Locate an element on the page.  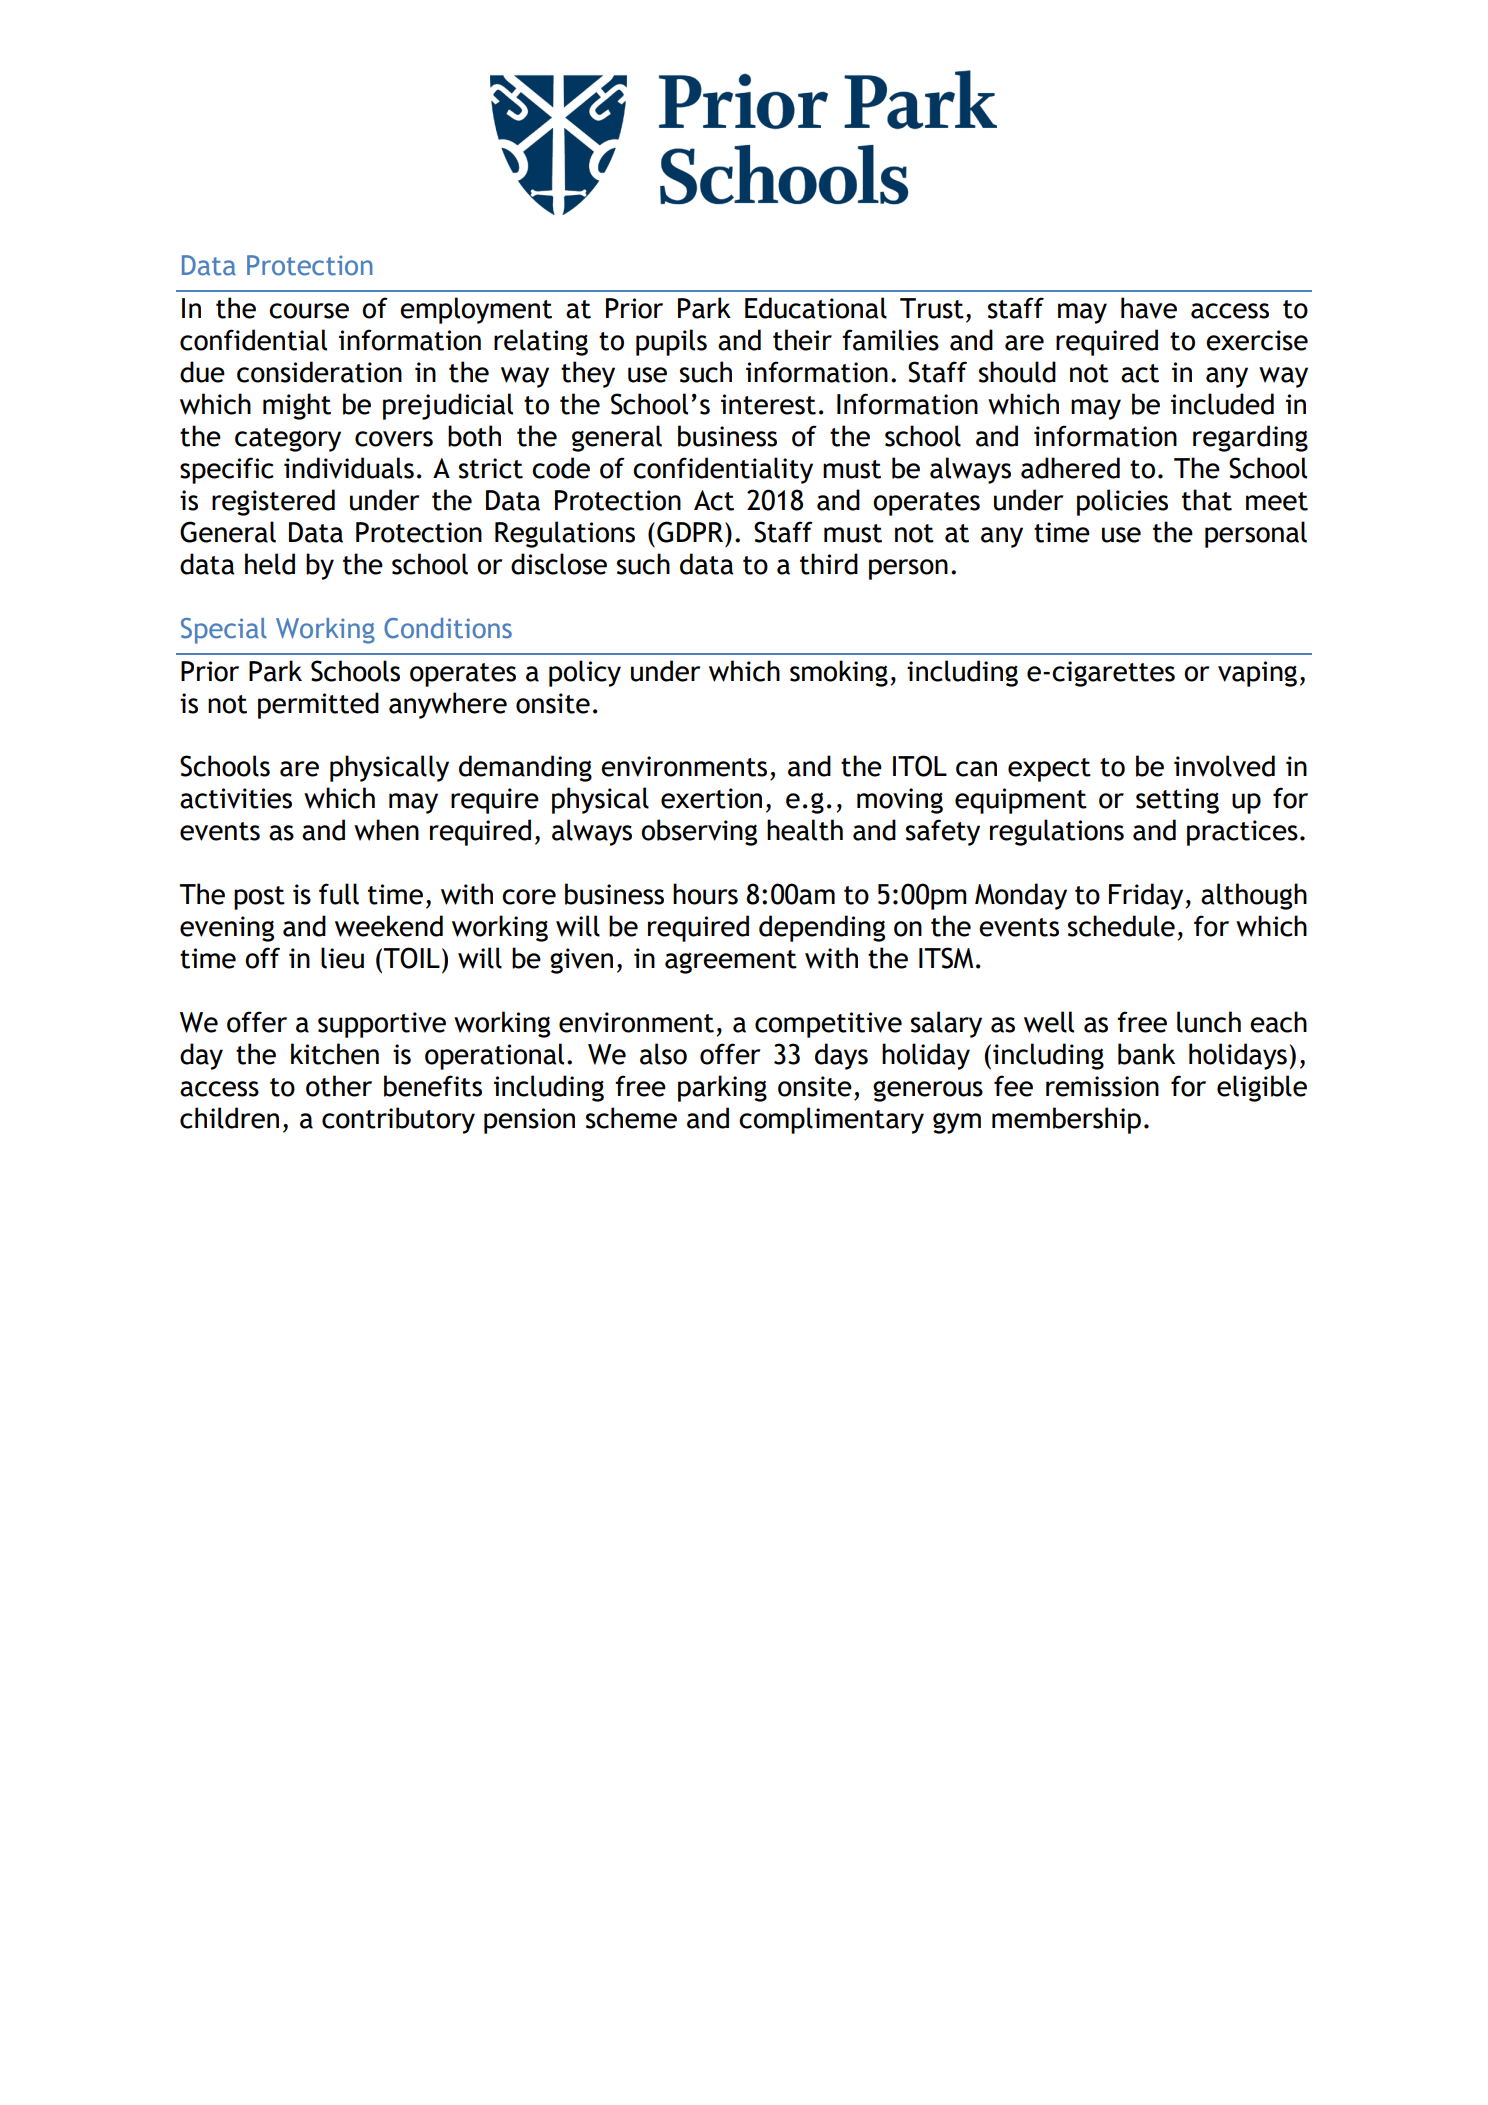
have is located at coordinates (1149, 308).
